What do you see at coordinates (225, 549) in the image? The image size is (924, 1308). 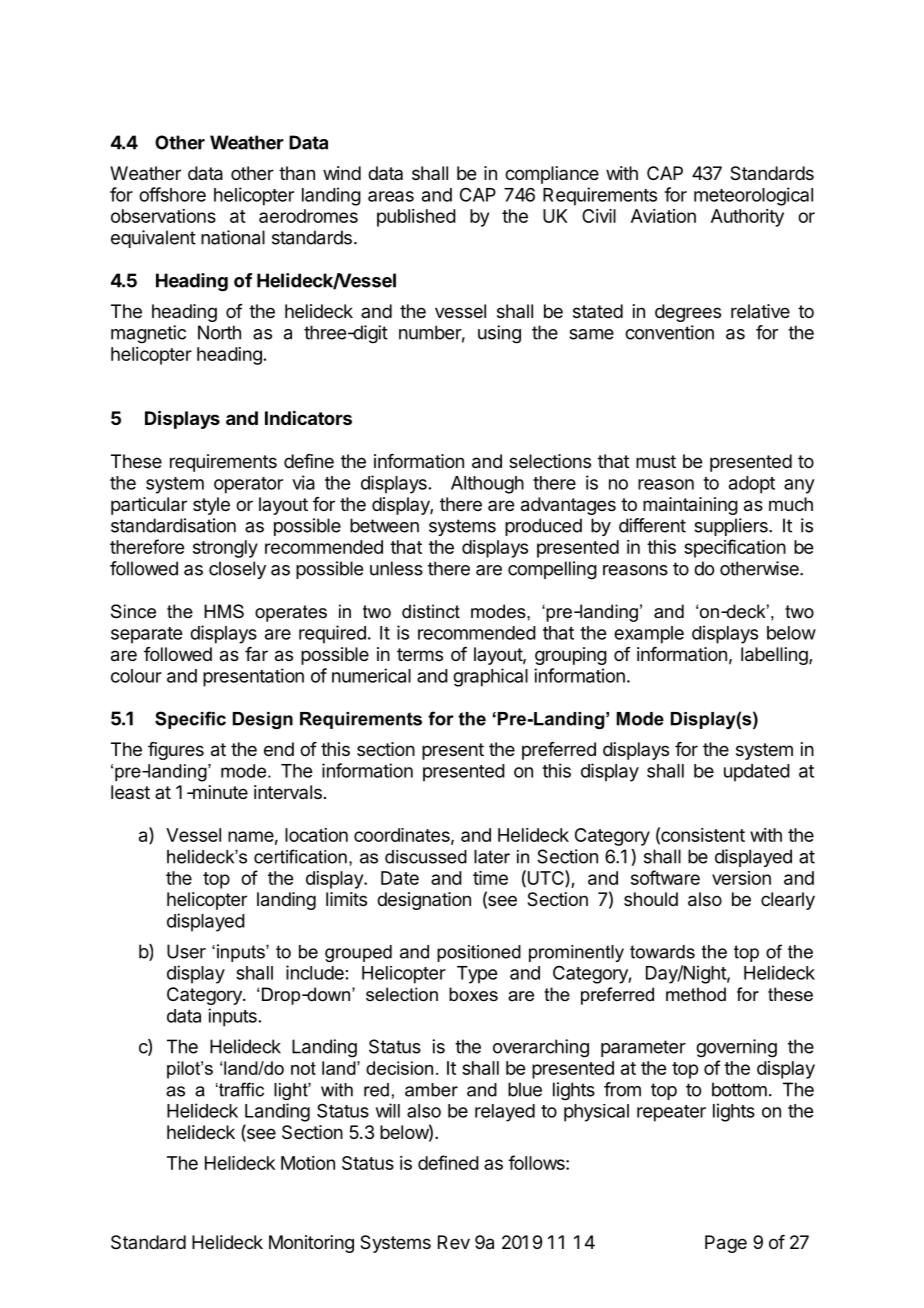 I see `strongly` at bounding box center [225, 549].
